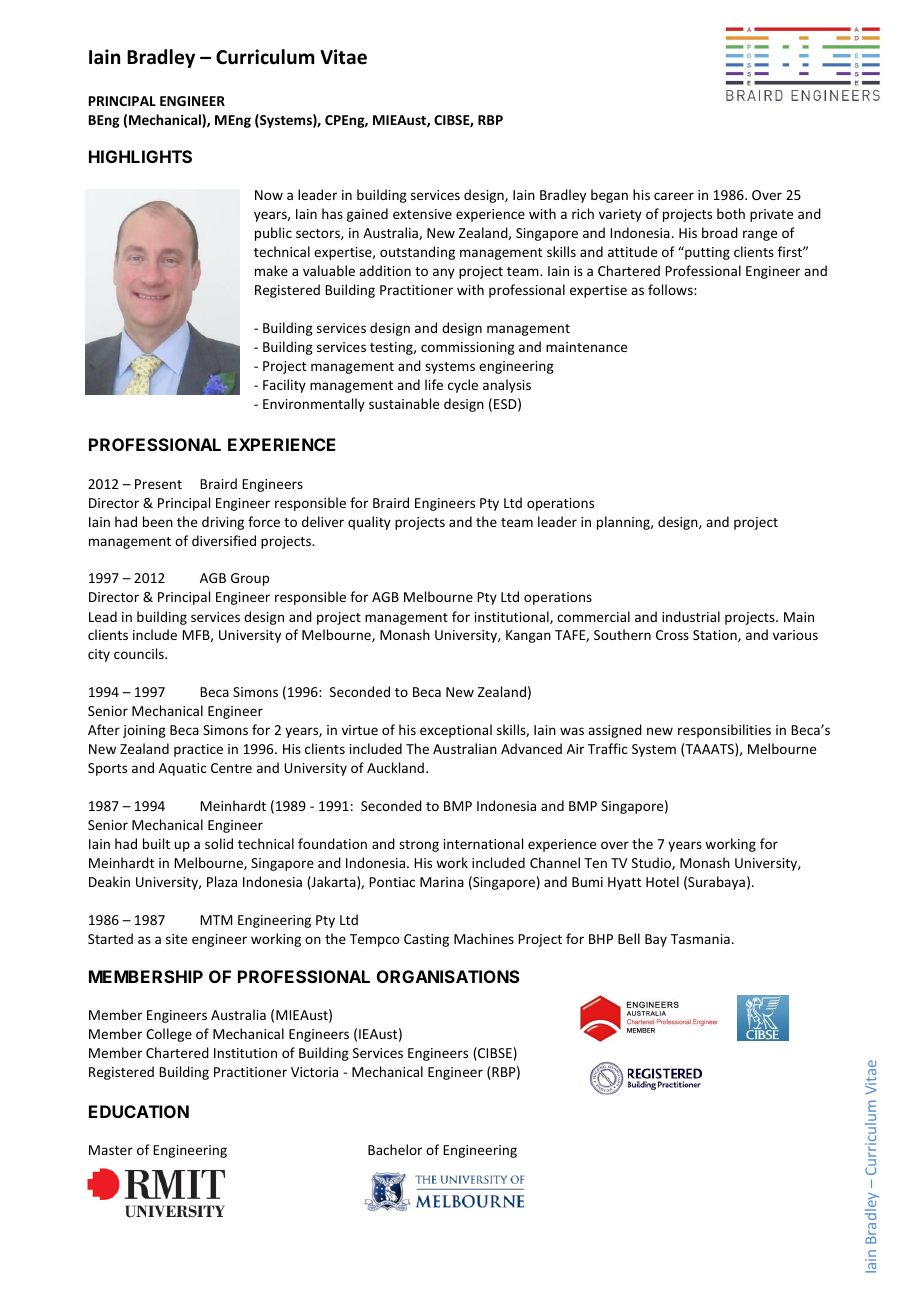  What do you see at coordinates (456, 731) in the document?
I see `exceptional` at bounding box center [456, 731].
